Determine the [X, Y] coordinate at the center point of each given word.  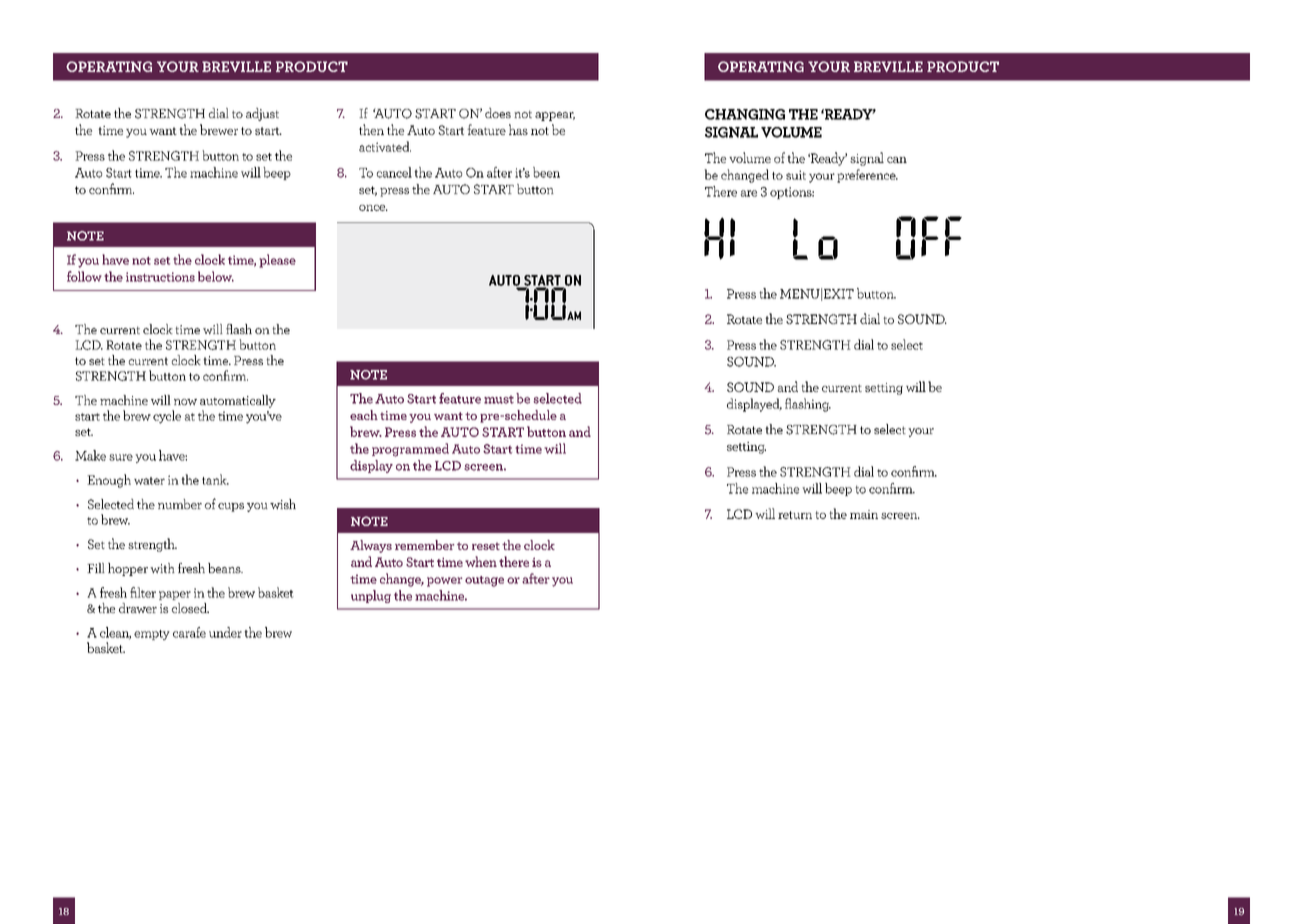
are [749, 193]
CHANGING [745, 114]
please [277, 261]
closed [190, 608]
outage [484, 581]
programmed [410, 450]
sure [121, 457]
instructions [160, 277]
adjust [262, 114]
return [795, 515]
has [518, 129]
